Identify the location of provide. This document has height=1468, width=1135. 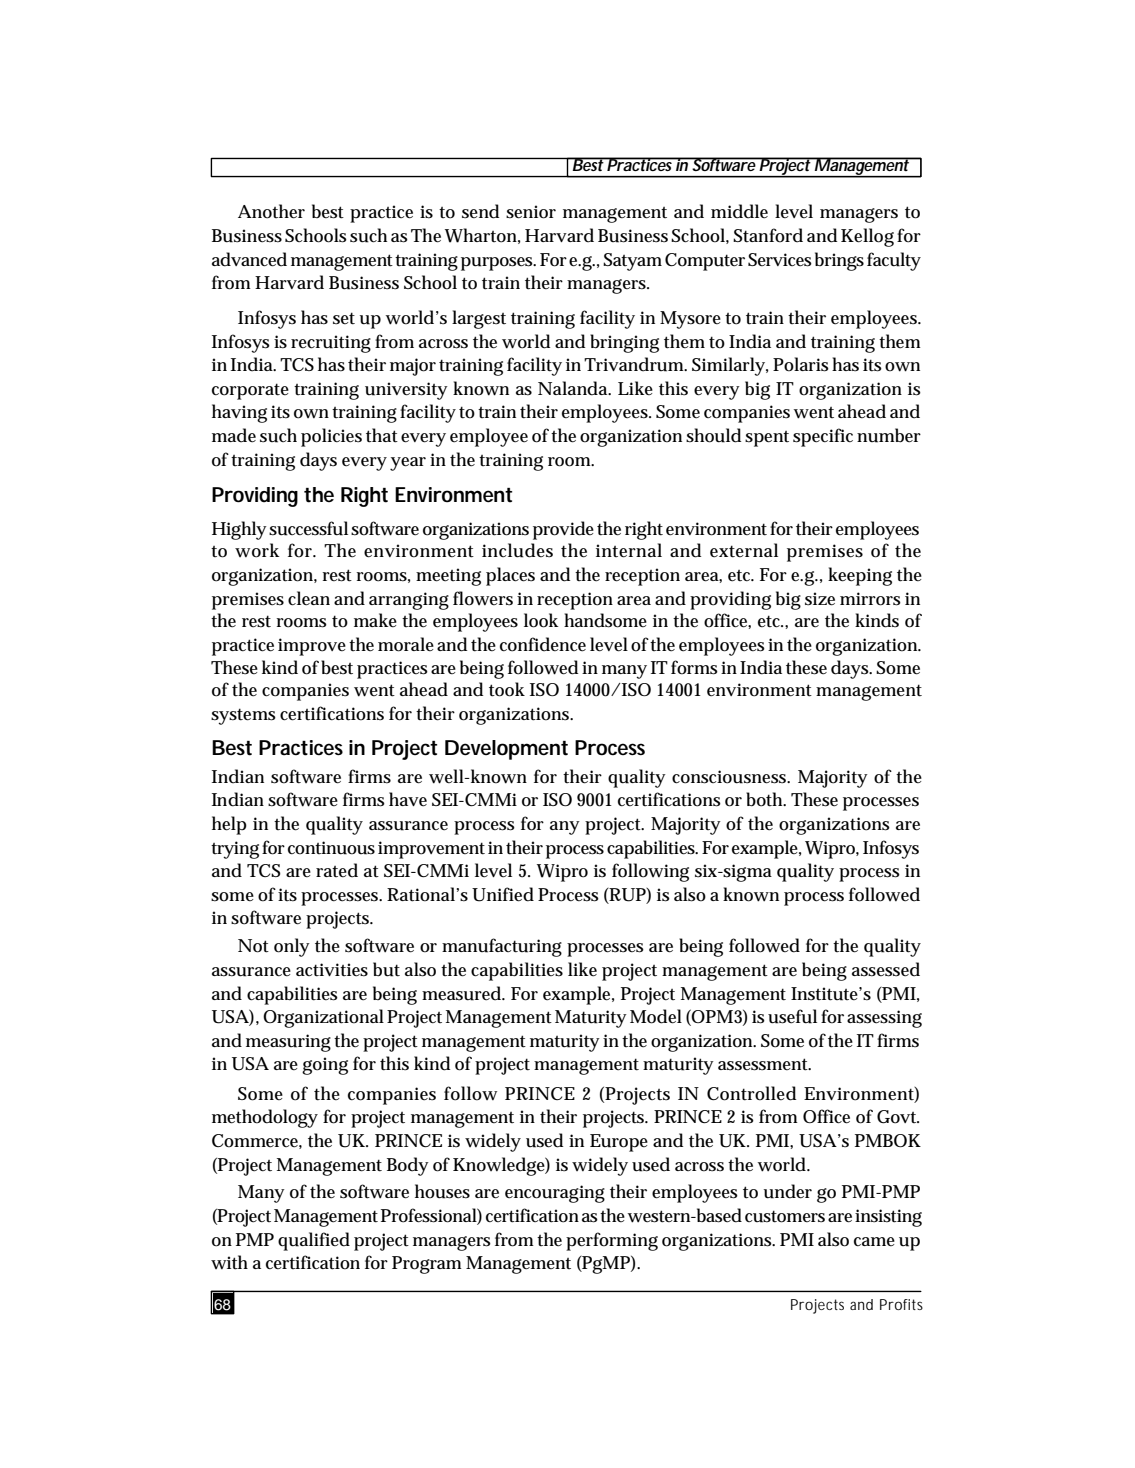
(563, 530).
